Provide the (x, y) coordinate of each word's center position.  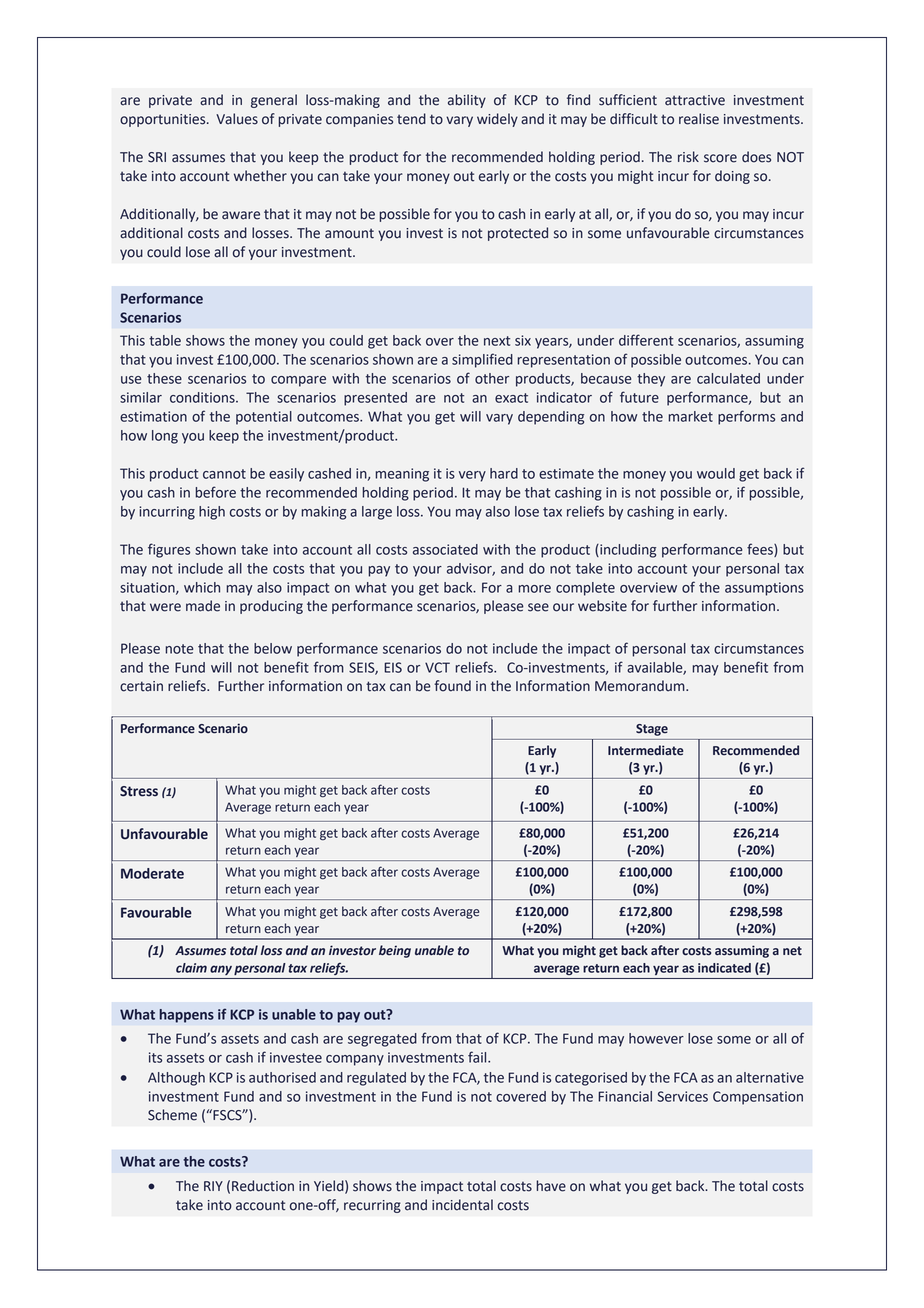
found (452, 686)
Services (682, 1096)
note (179, 649)
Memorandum (641, 686)
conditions (203, 397)
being (395, 951)
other (492, 378)
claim (191, 968)
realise (699, 119)
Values (237, 119)
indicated (724, 968)
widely (497, 120)
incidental (462, 1205)
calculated (728, 378)
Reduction (263, 1186)
